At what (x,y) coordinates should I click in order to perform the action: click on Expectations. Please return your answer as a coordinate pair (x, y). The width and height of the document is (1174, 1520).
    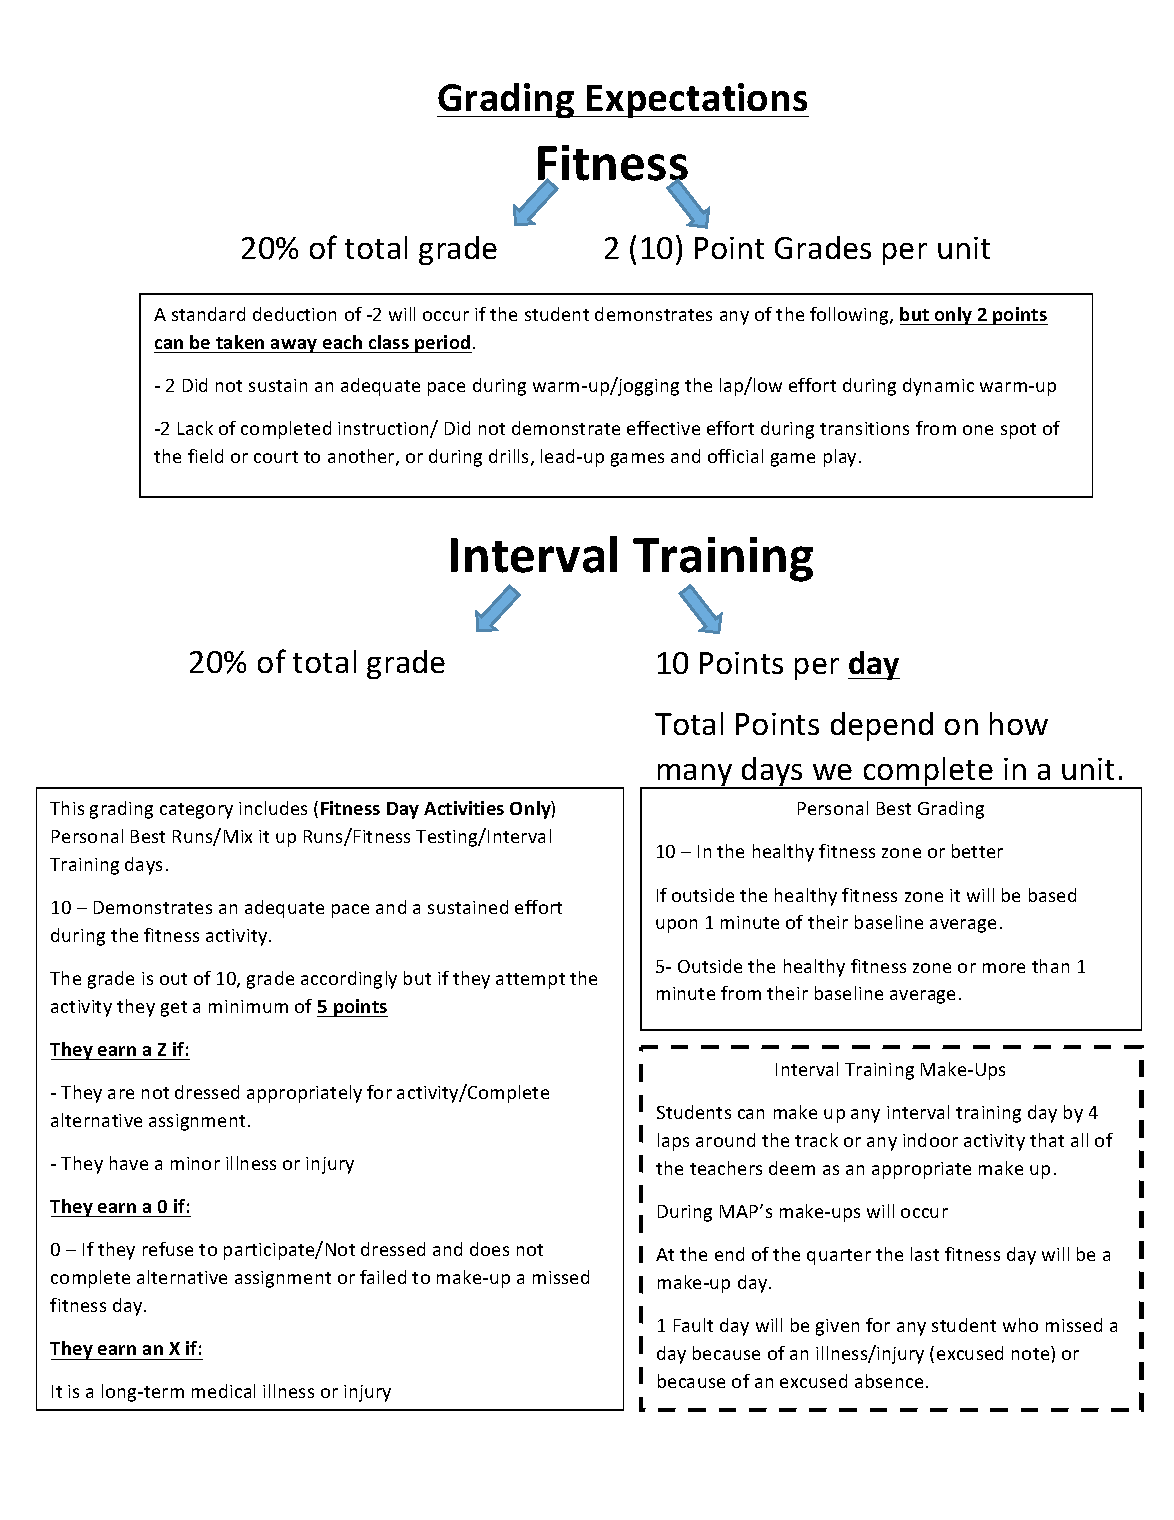
    Looking at the image, I should click on (697, 100).
